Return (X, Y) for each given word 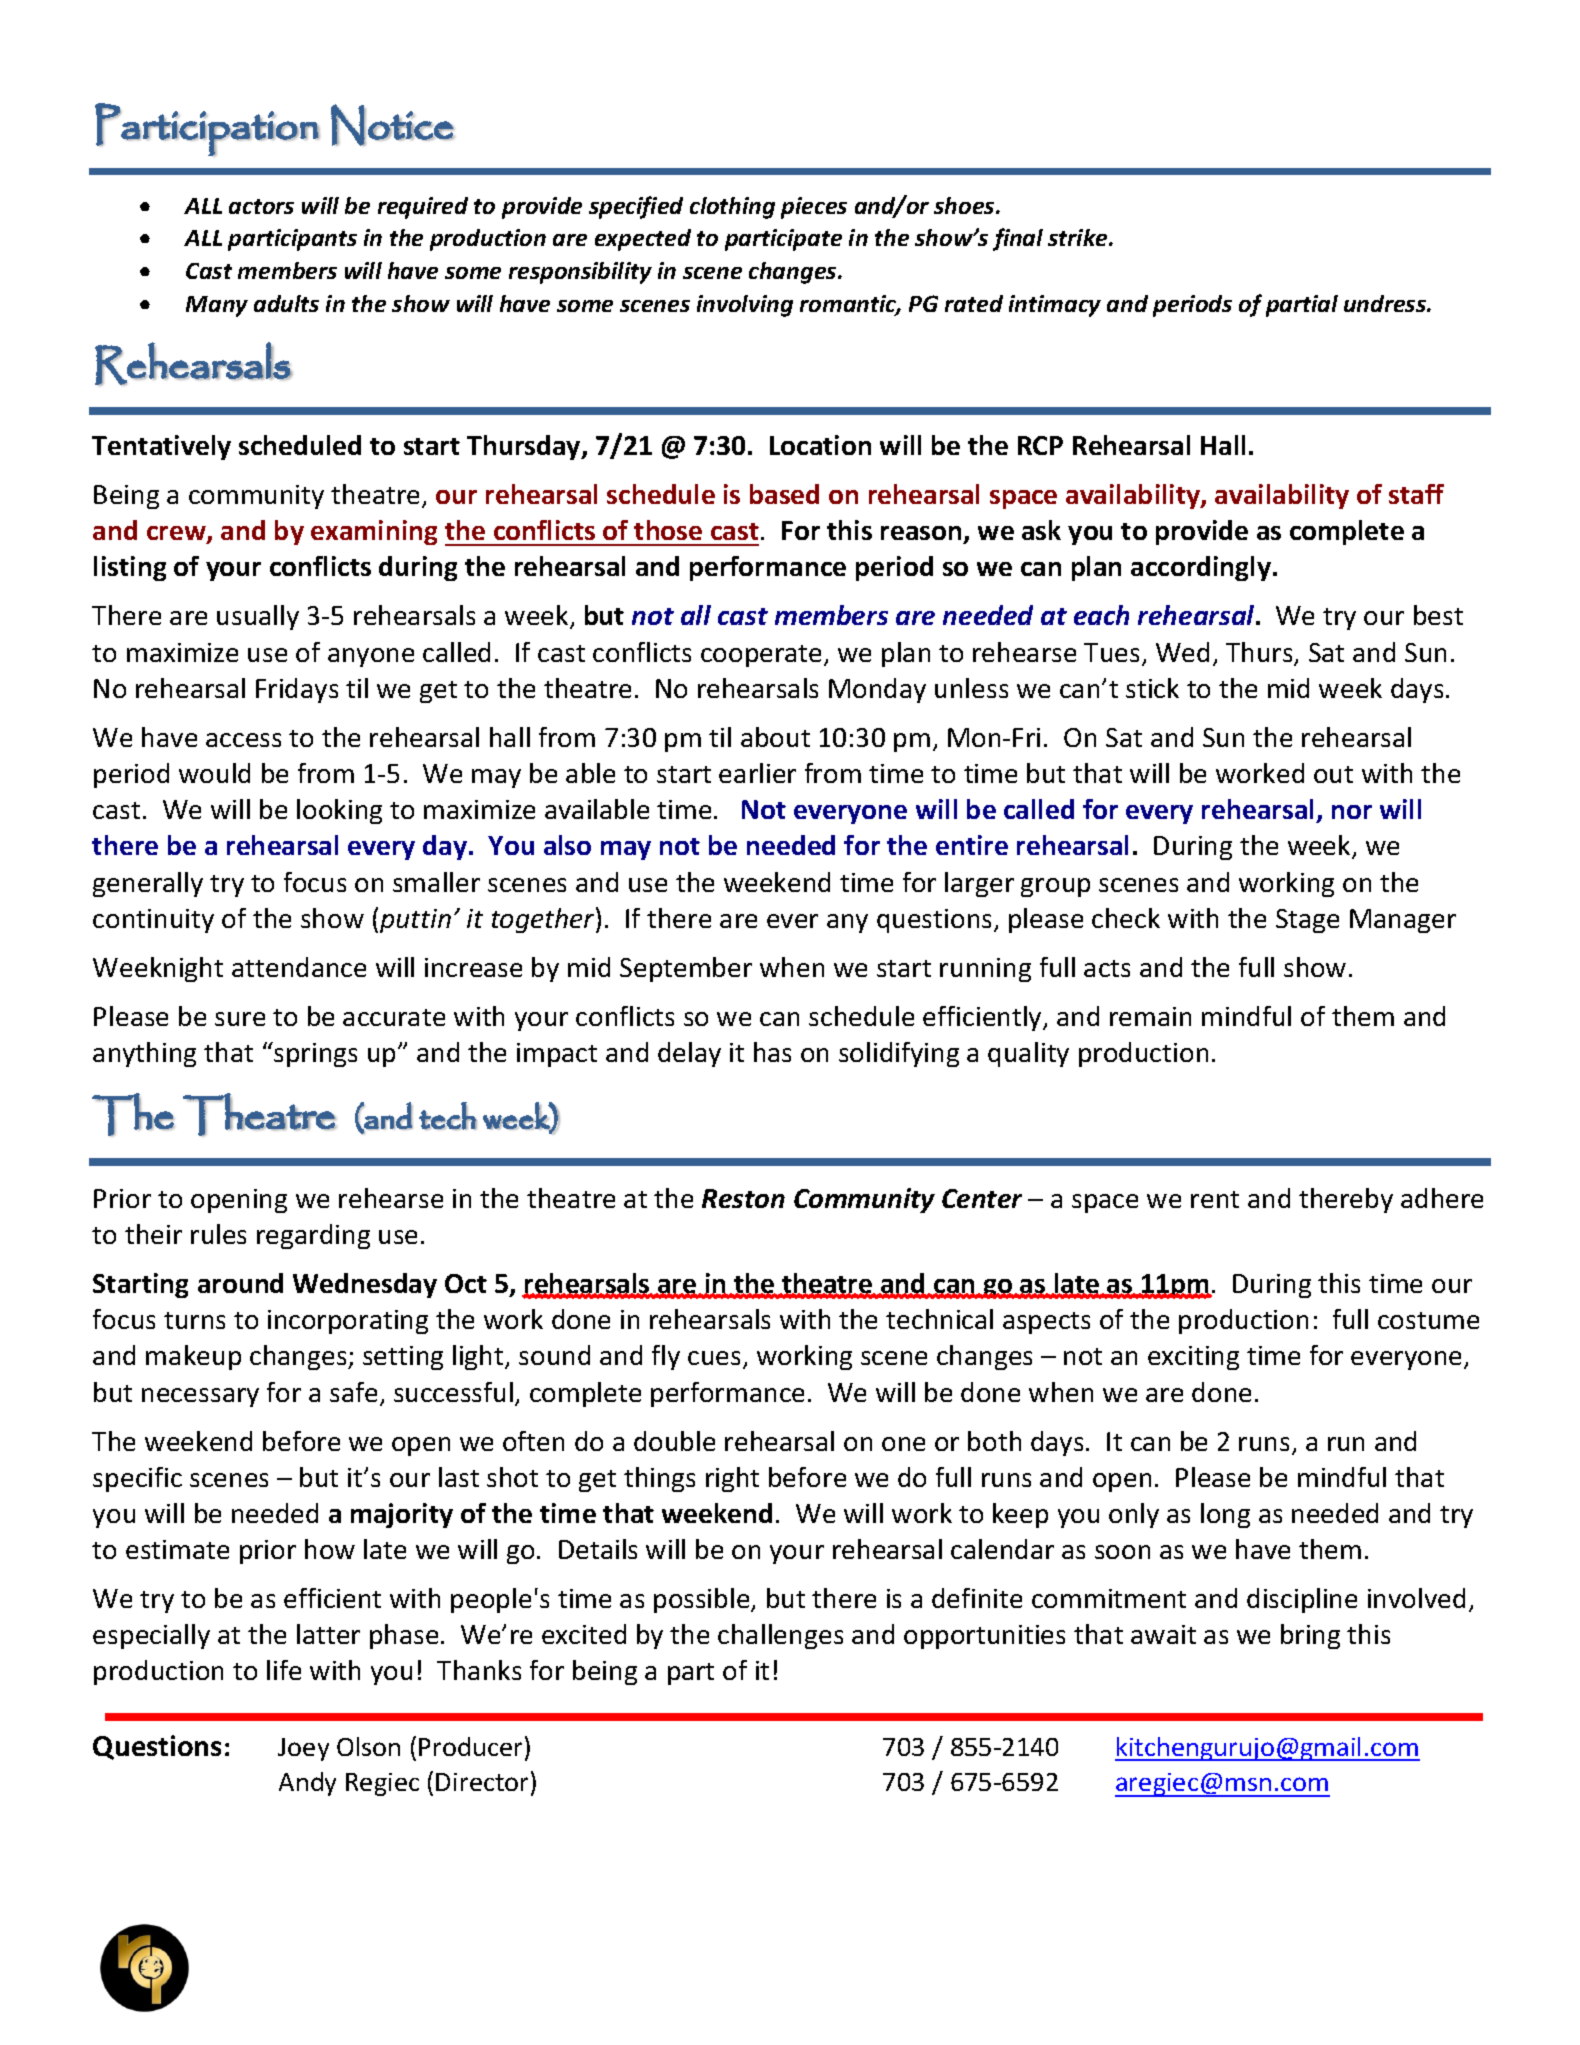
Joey (303, 1749)
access (243, 740)
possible (703, 1600)
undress (1386, 303)
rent (1215, 1199)
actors (261, 206)
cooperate (763, 656)
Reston (743, 1198)
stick (1152, 688)
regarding (313, 1236)
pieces (814, 208)
